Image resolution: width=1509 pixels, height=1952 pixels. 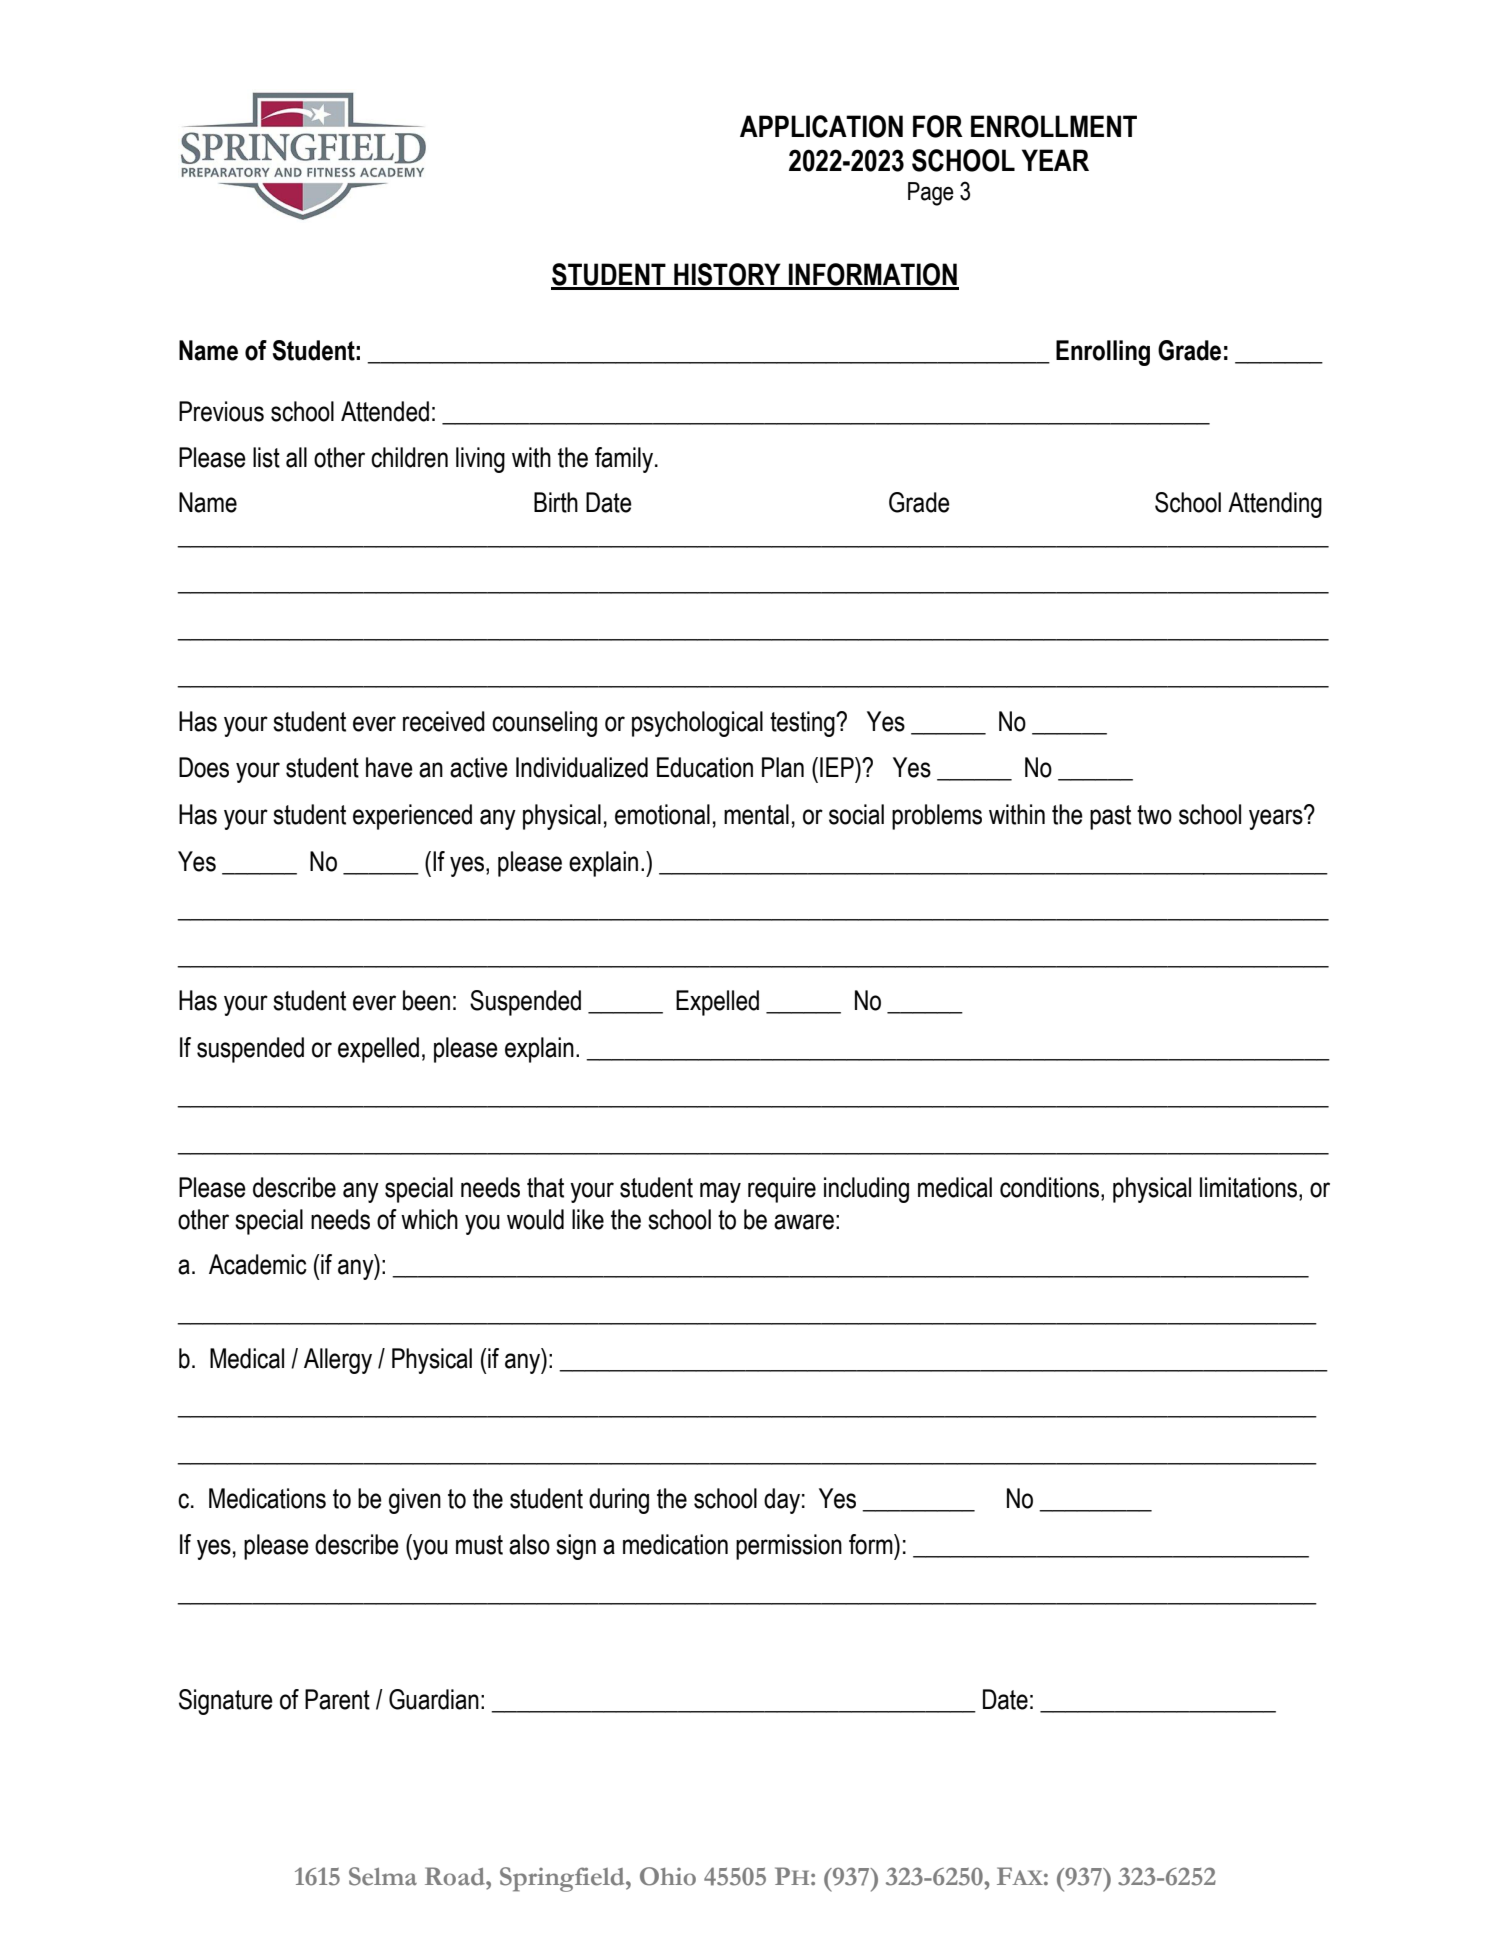 I want to click on past, so click(x=1110, y=817).
